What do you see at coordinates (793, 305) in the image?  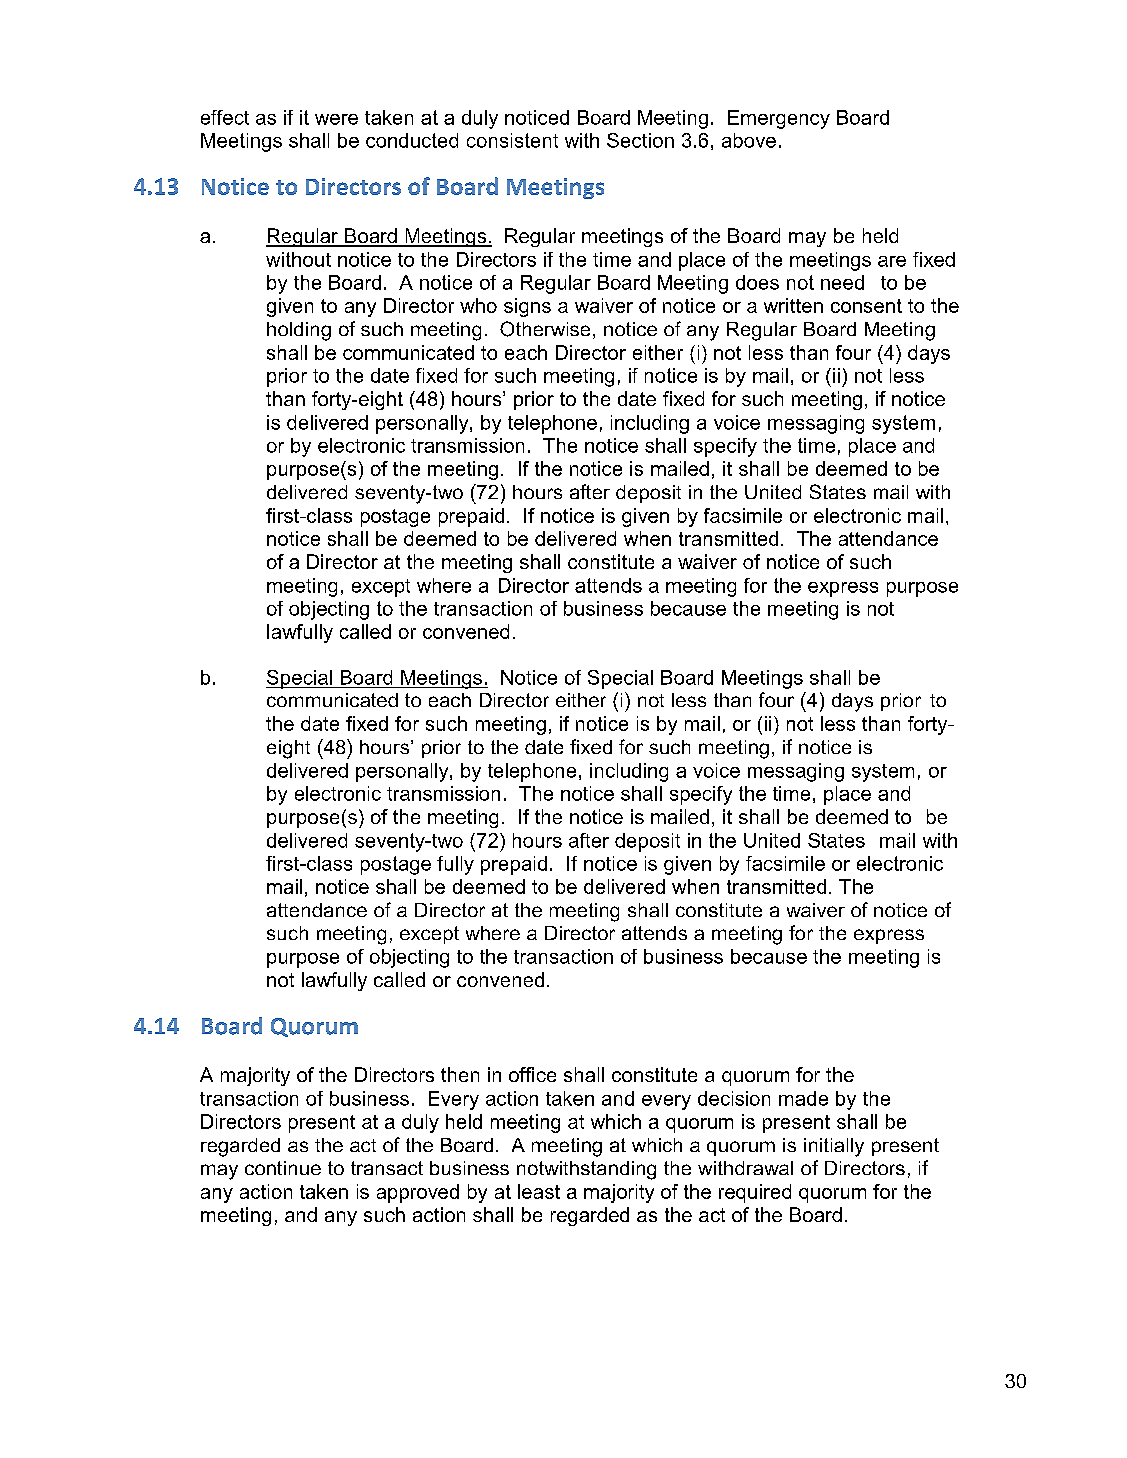 I see `written` at bounding box center [793, 305].
